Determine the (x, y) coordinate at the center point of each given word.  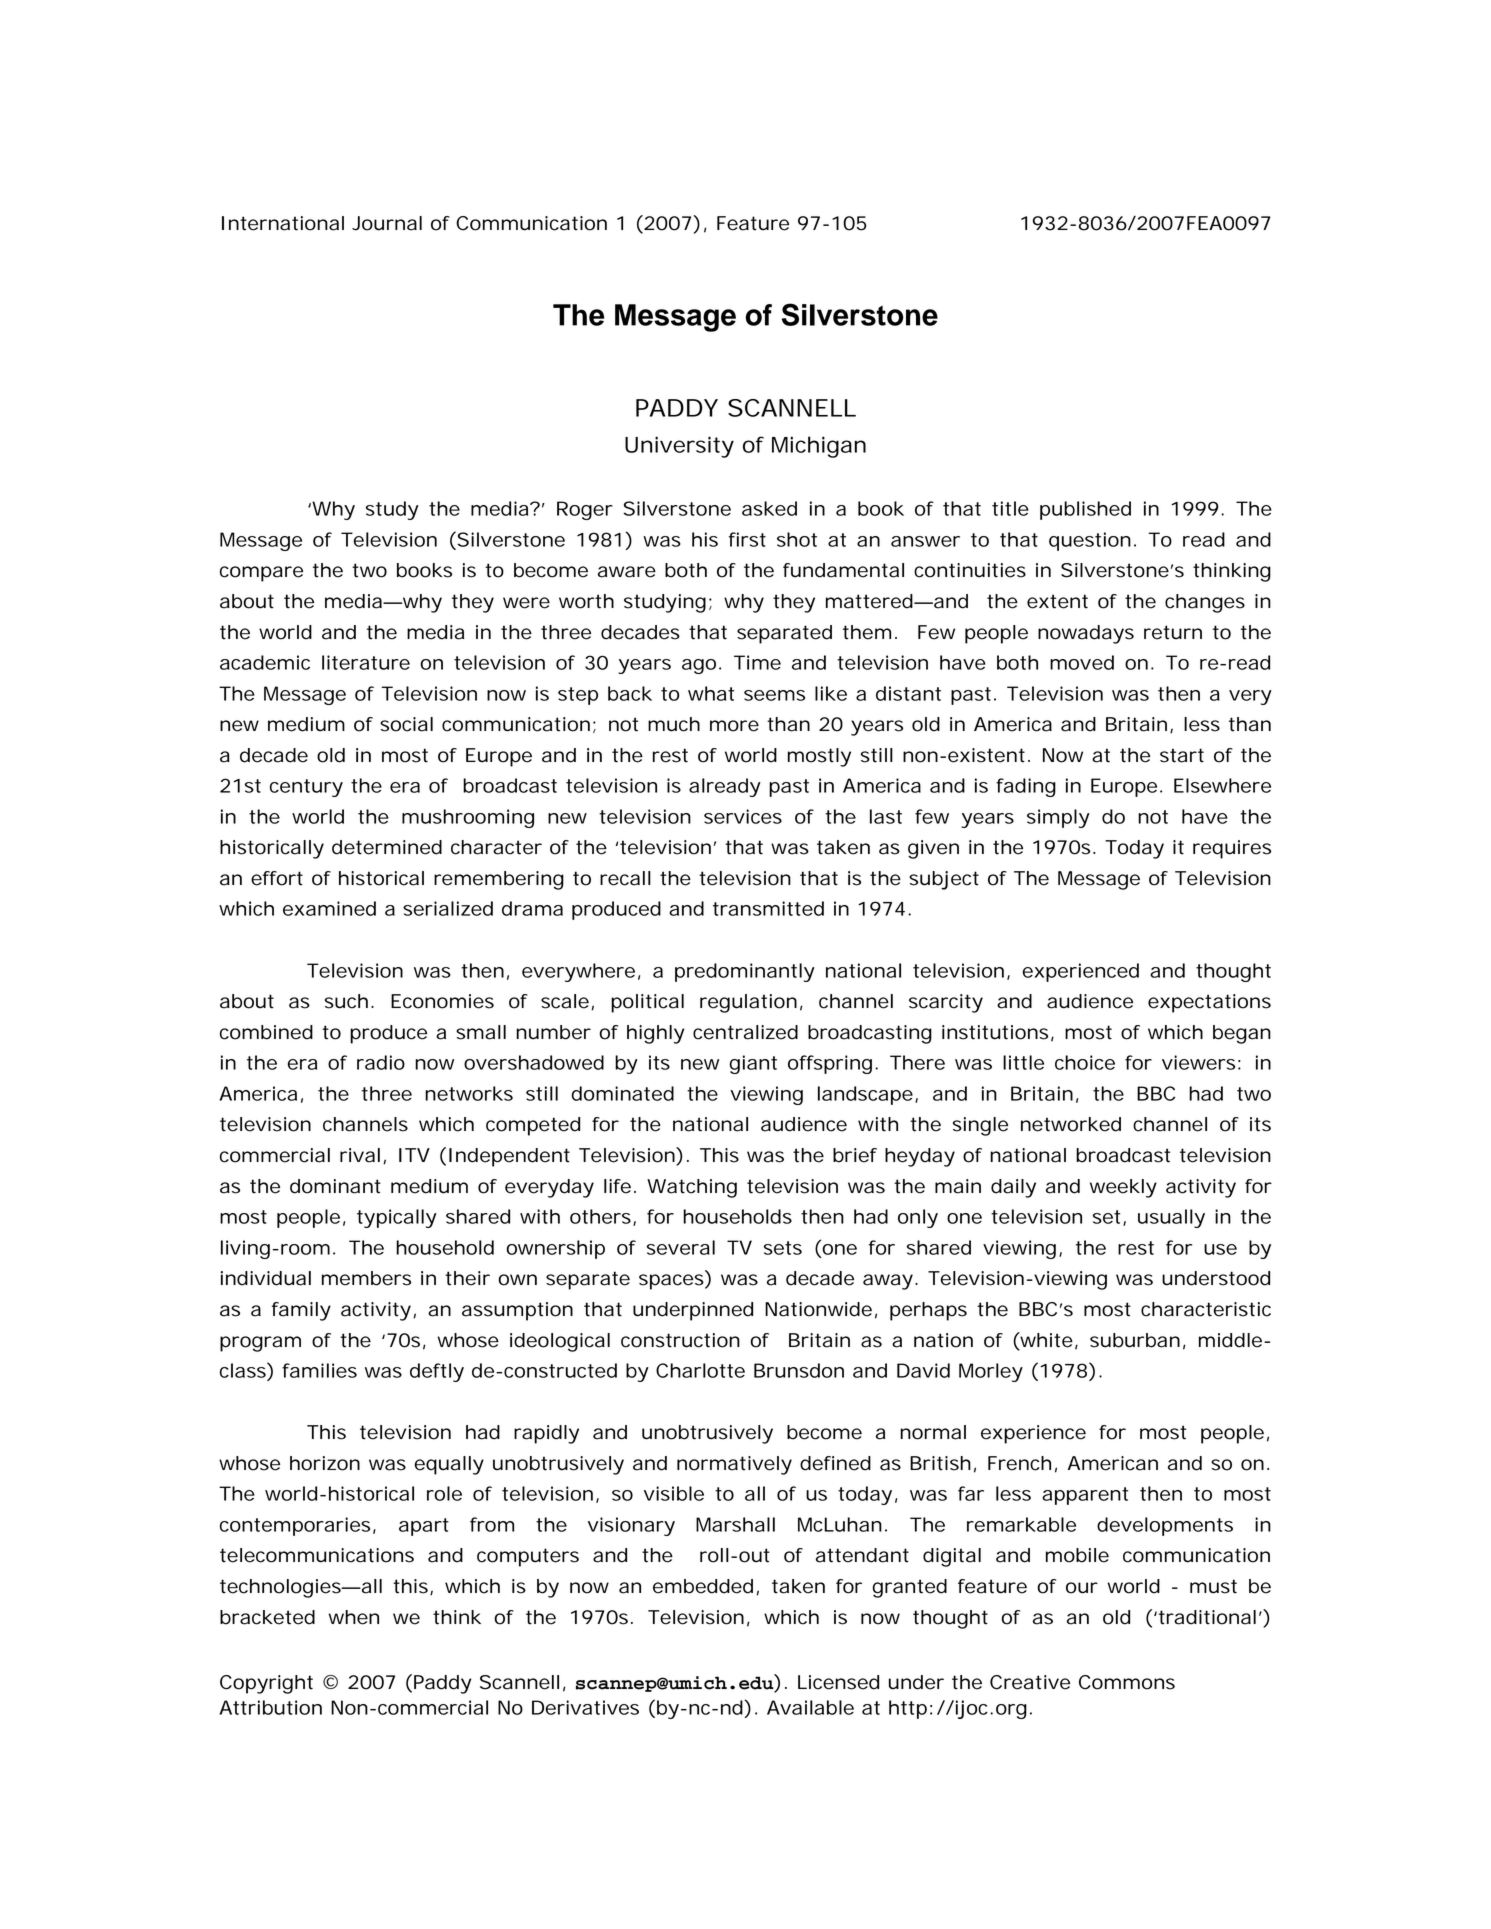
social (406, 724)
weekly (1123, 1188)
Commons (1127, 1682)
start (1182, 755)
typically (397, 1218)
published (1085, 510)
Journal (387, 223)
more (734, 726)
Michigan (819, 447)
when (353, 1617)
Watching (692, 1188)
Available (810, 1707)
